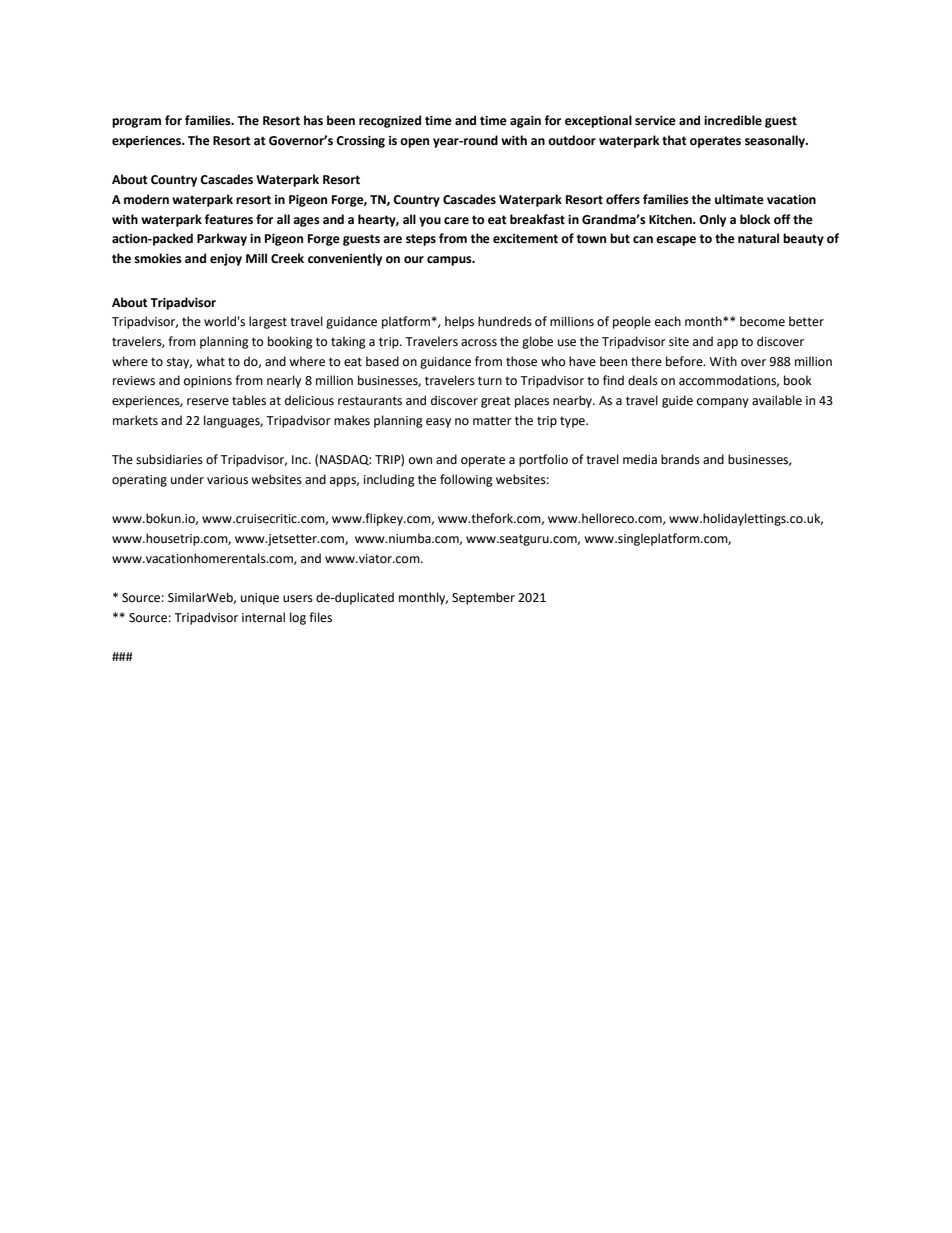 The height and width of the page is (1233, 952). I want to click on unique, so click(260, 599).
